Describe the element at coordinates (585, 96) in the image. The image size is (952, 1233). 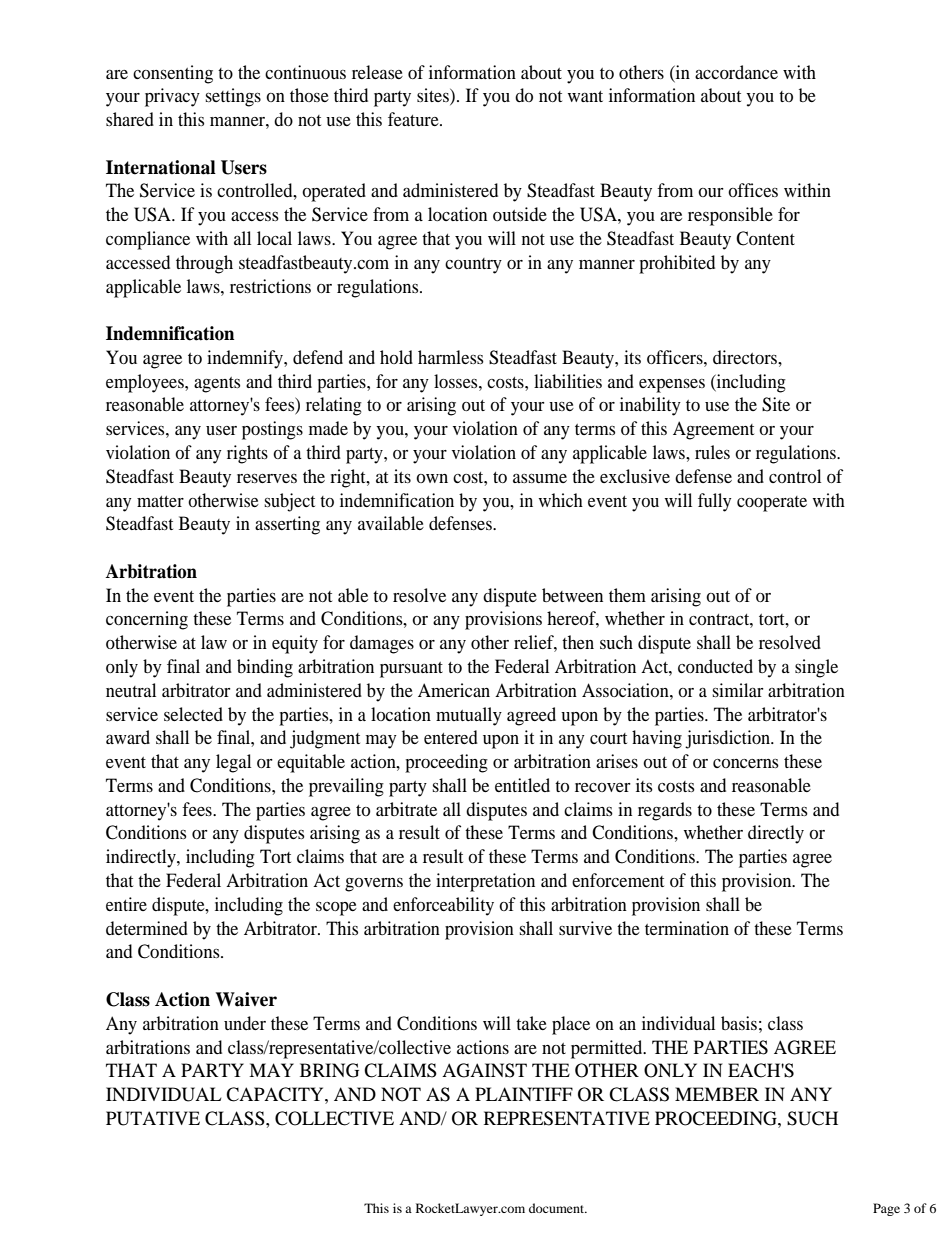
I see `want` at that location.
